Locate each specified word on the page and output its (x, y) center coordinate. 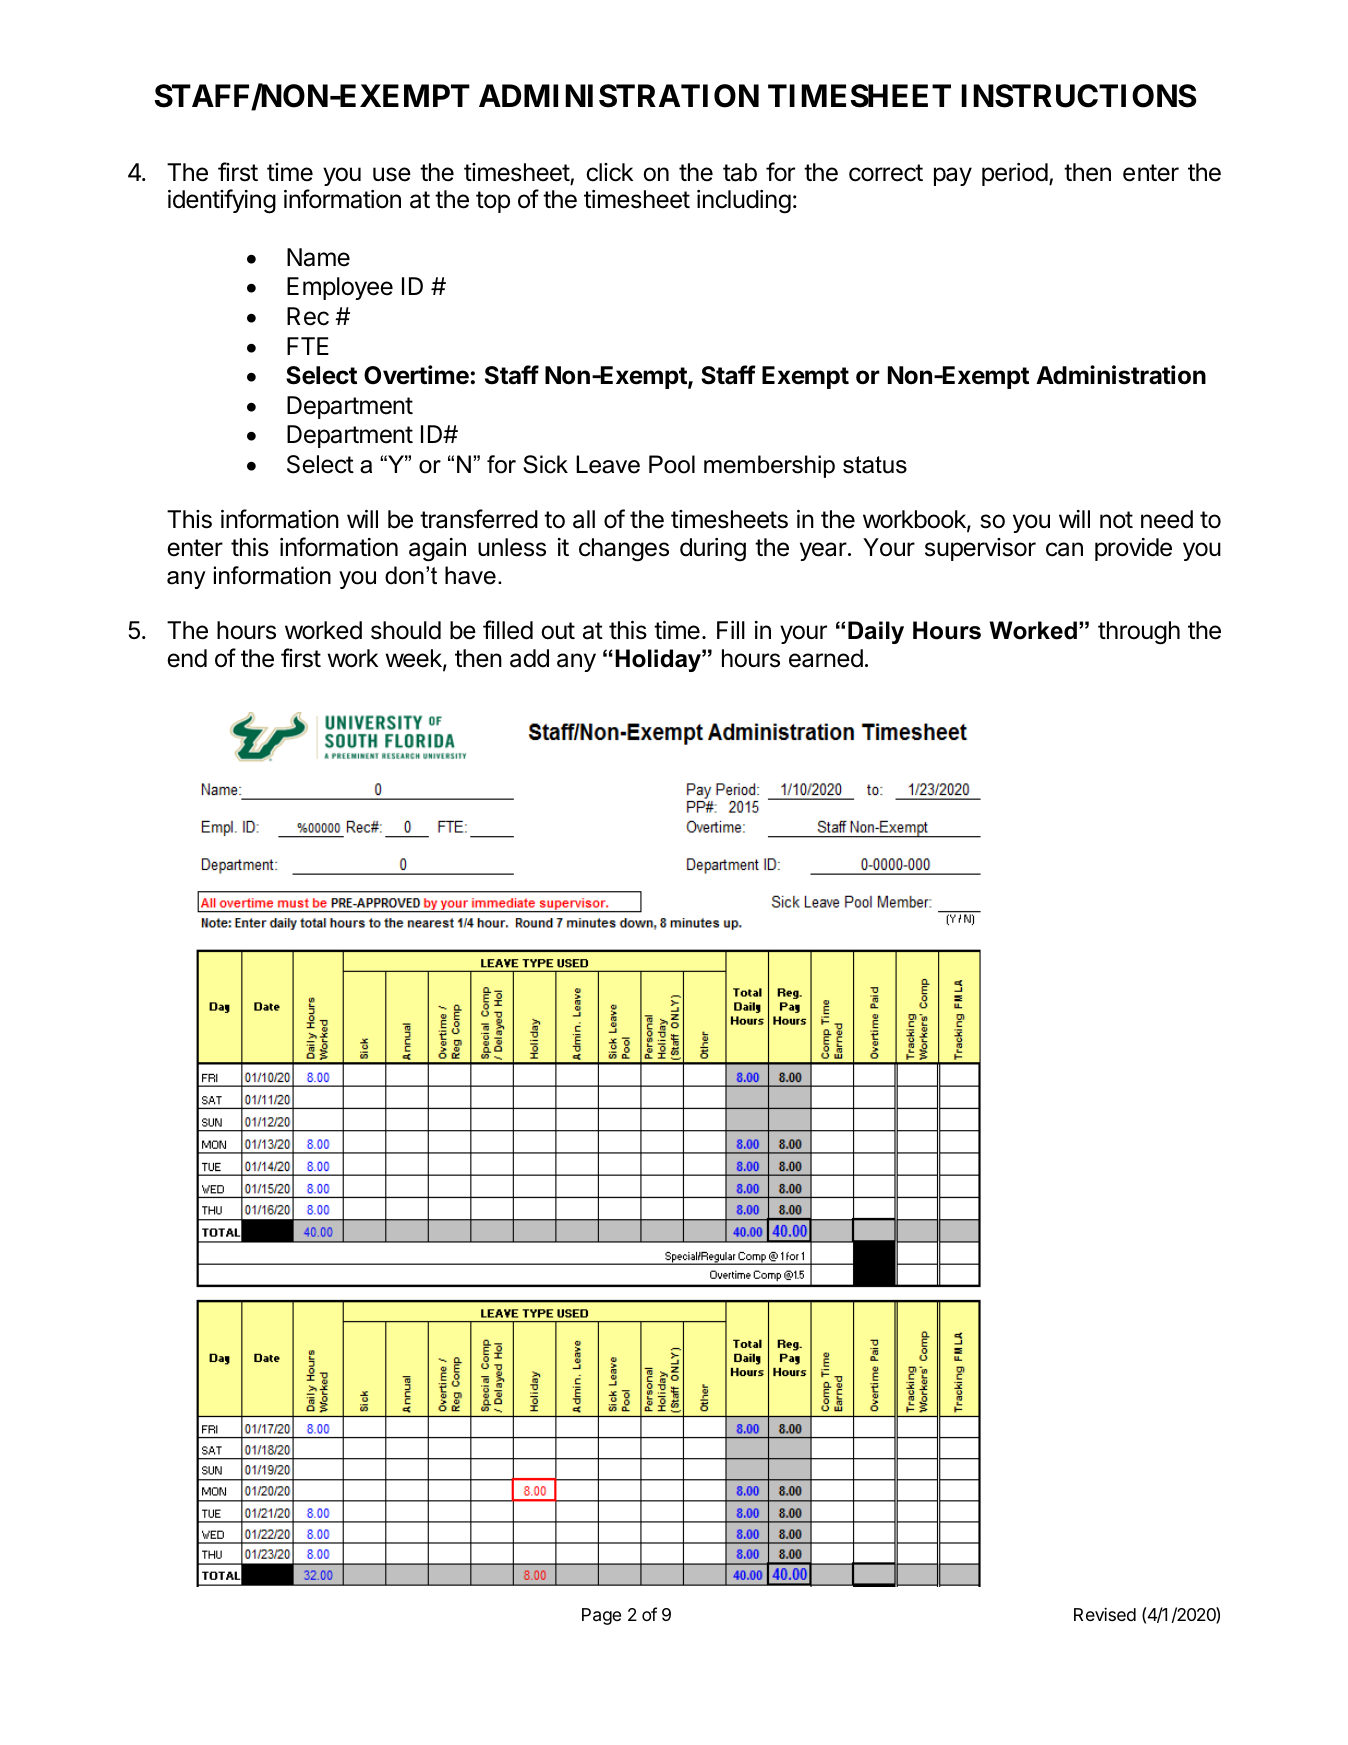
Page (601, 1616)
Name (318, 257)
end (187, 658)
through (1139, 633)
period (1015, 174)
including (744, 202)
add (529, 658)
